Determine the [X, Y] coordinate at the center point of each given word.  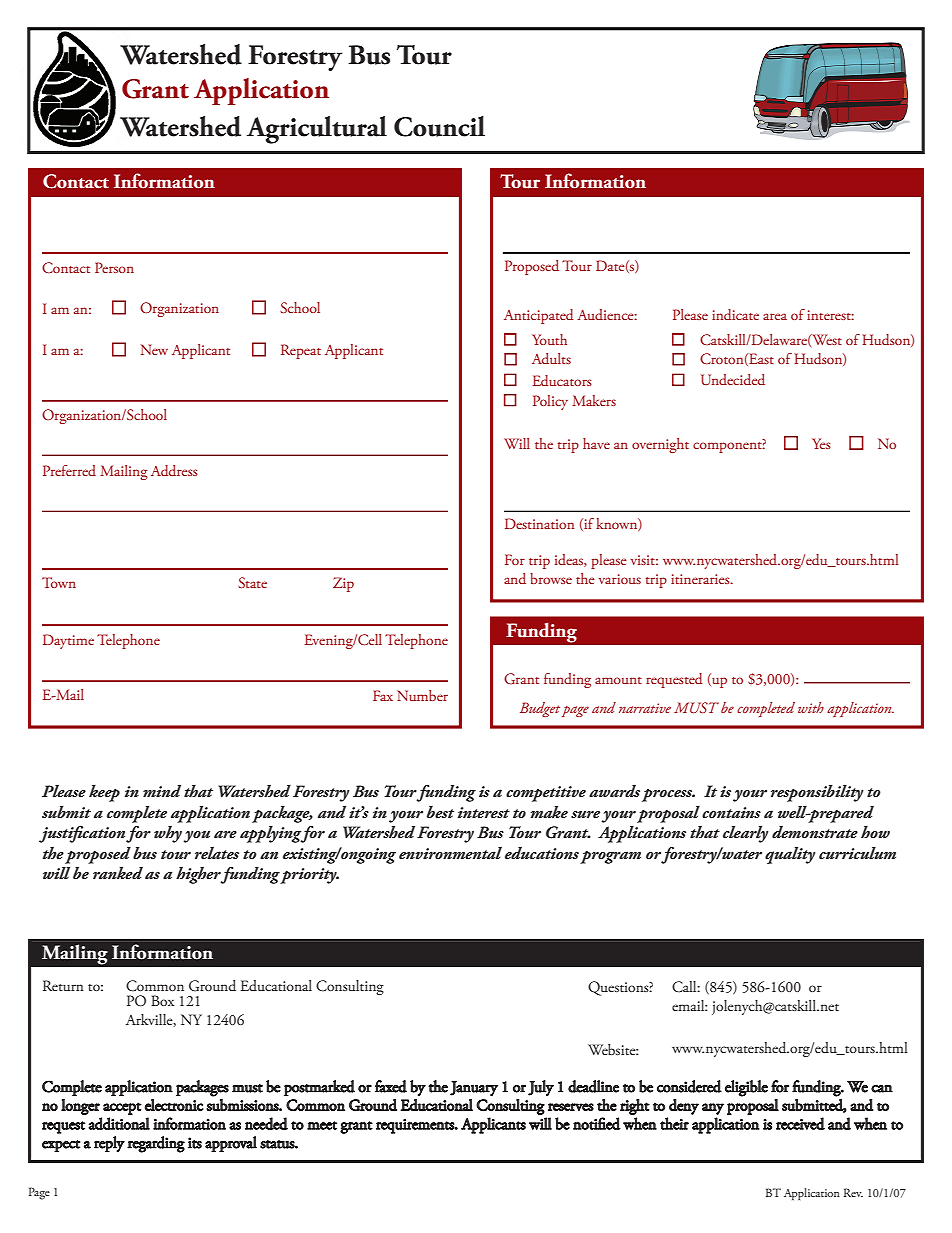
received [800, 1123]
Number [422, 695]
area [775, 316]
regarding [156, 1144]
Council [439, 126]
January [474, 1088]
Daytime [68, 641]
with [811, 707]
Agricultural [317, 130]
